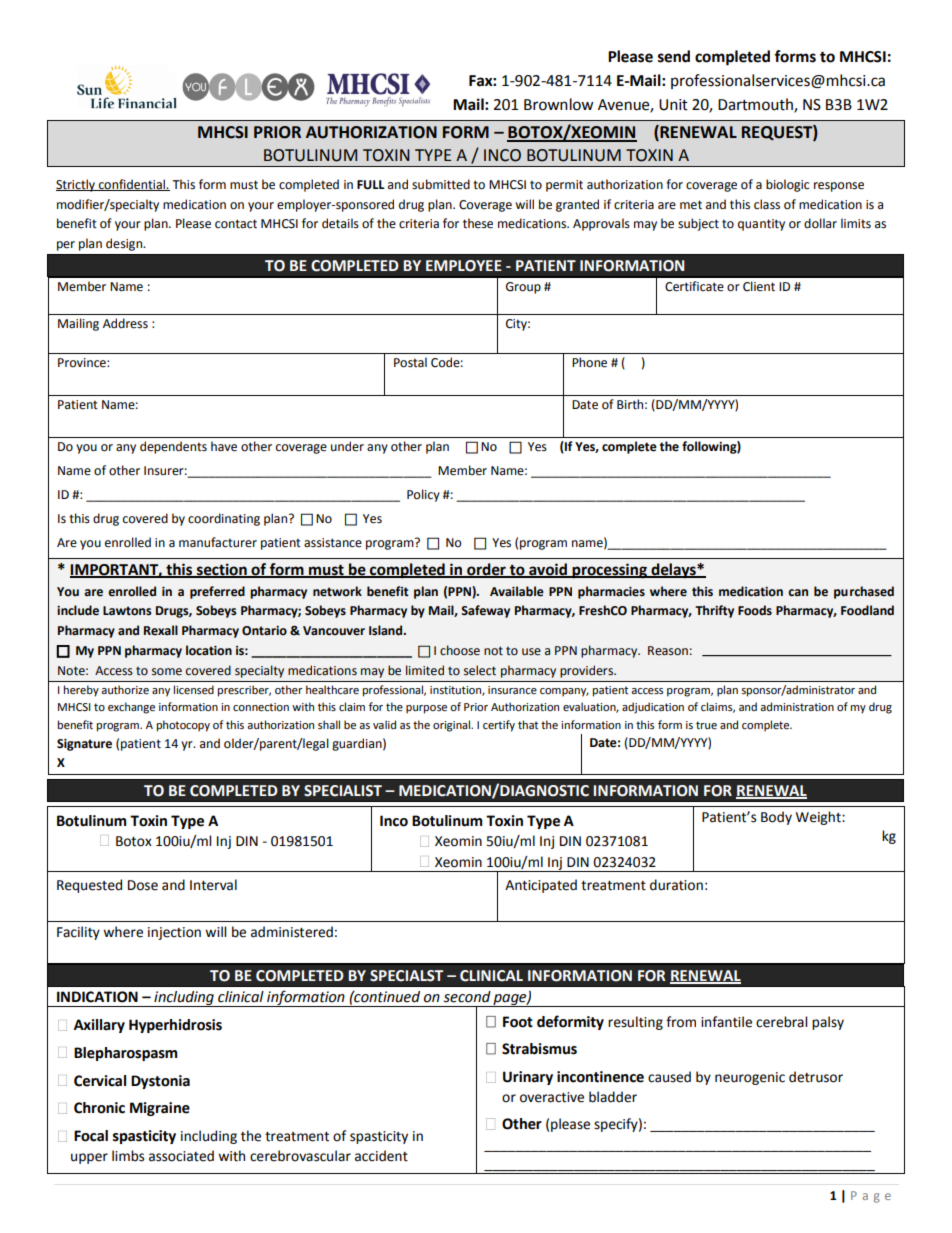 The height and width of the screenshot is (1233, 952). Describe the element at coordinates (131, 185) in the screenshot. I see `confidential` at that location.
